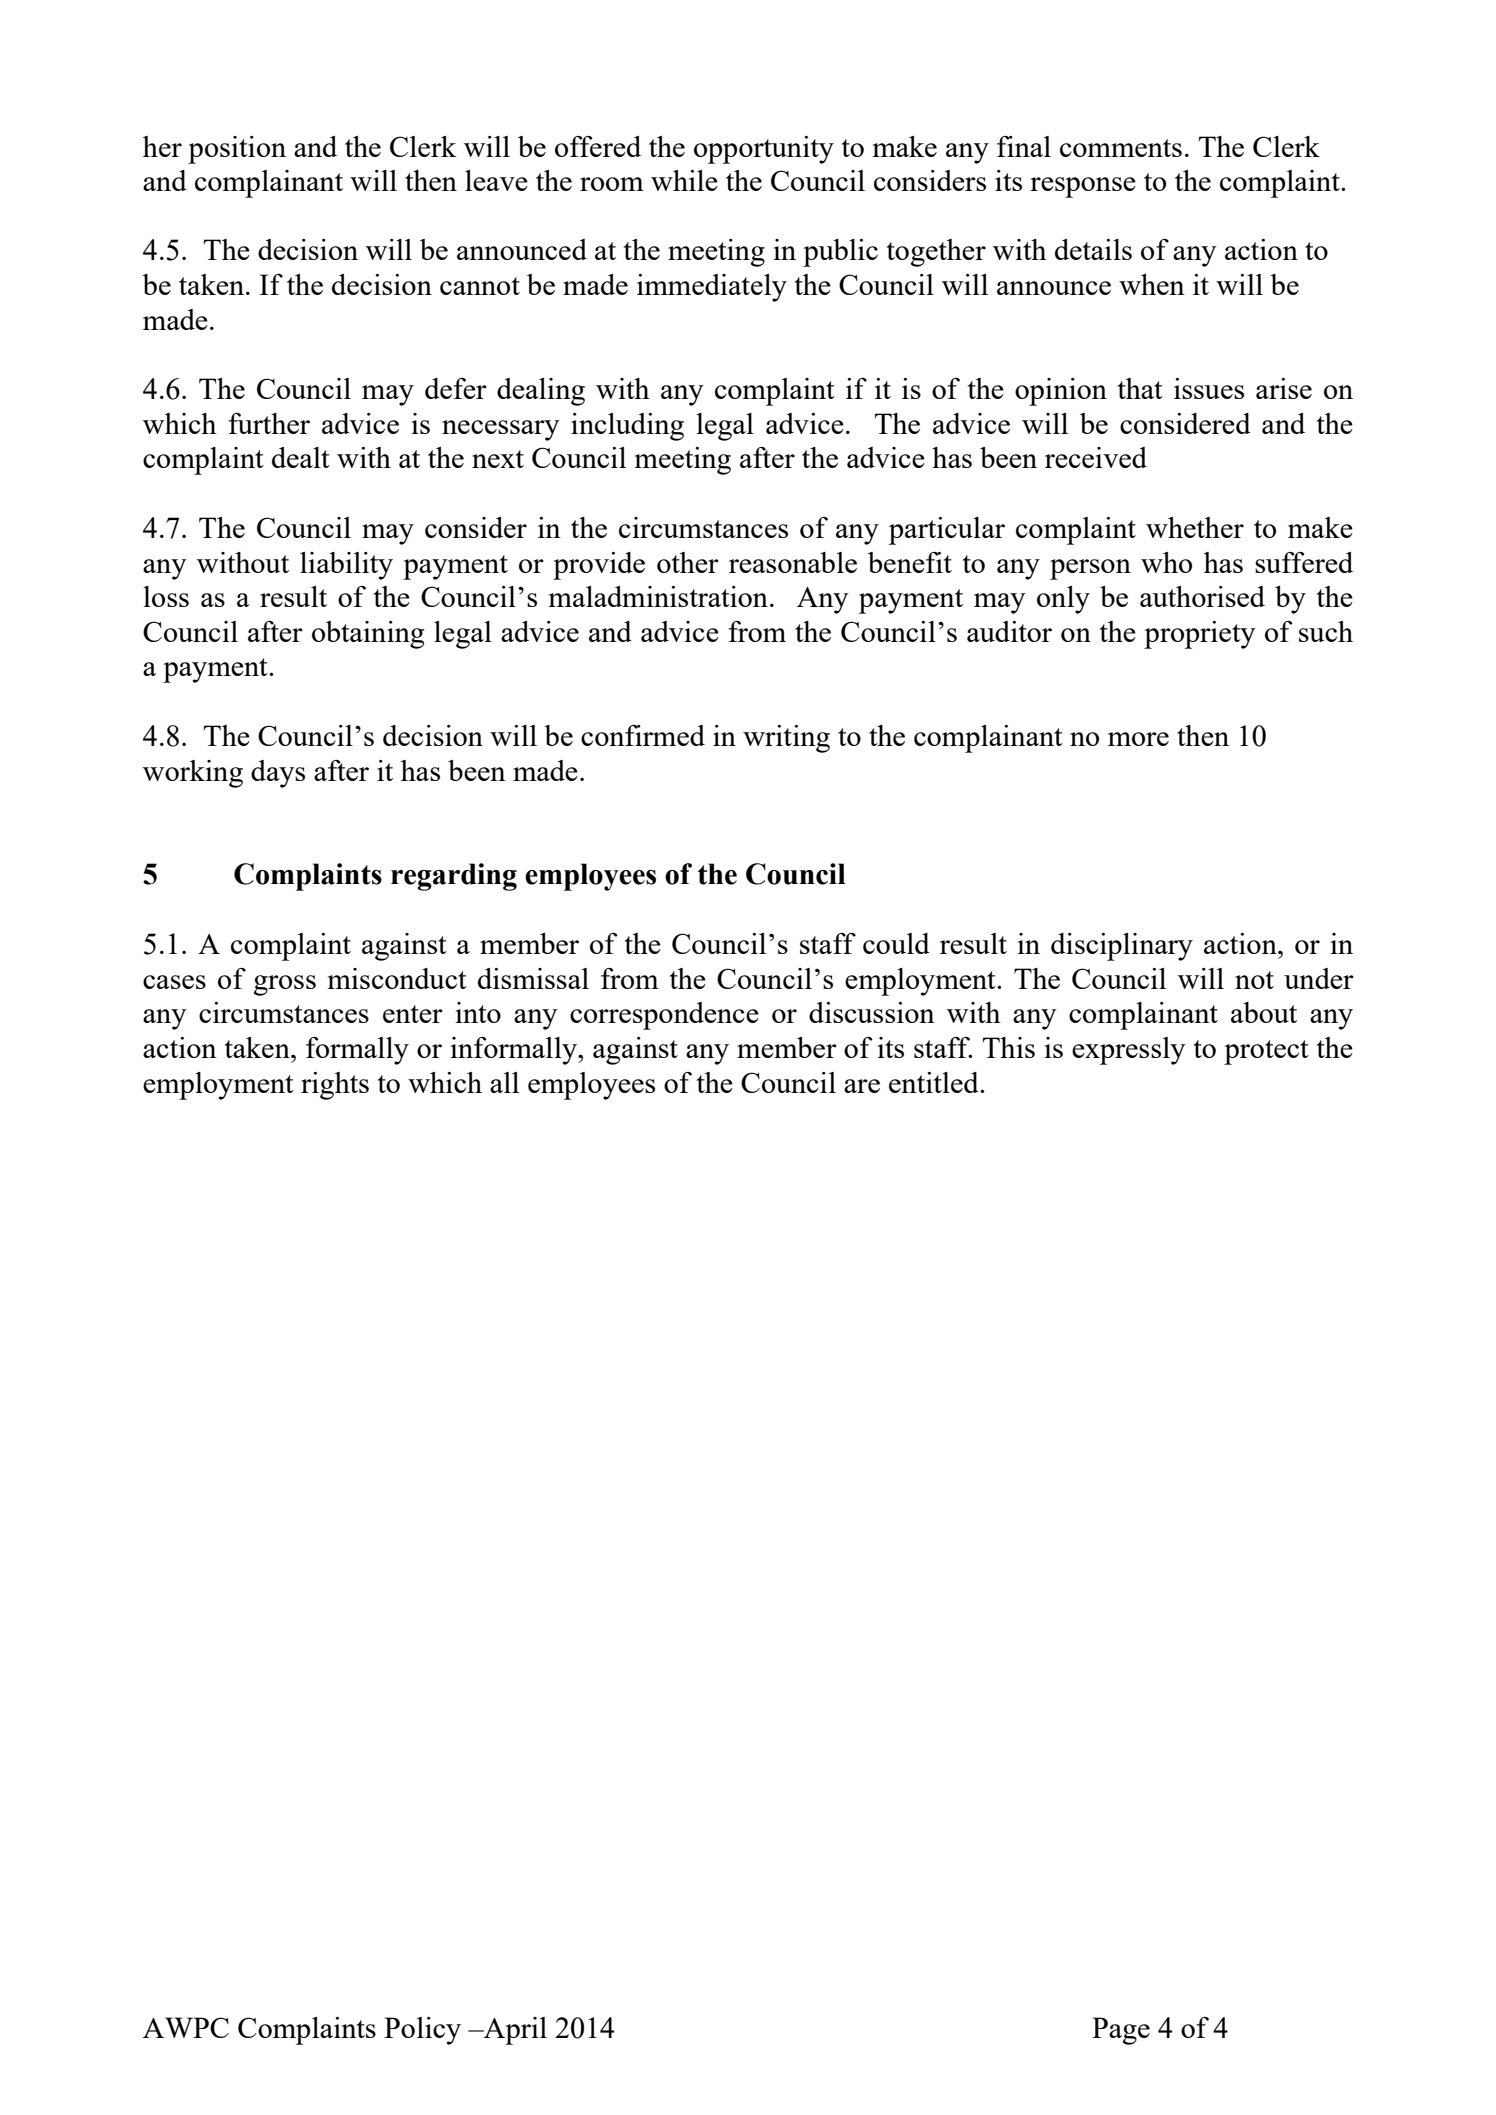 The image size is (1496, 2115). Describe the element at coordinates (1121, 148) in the document. I see `comments` at that location.
